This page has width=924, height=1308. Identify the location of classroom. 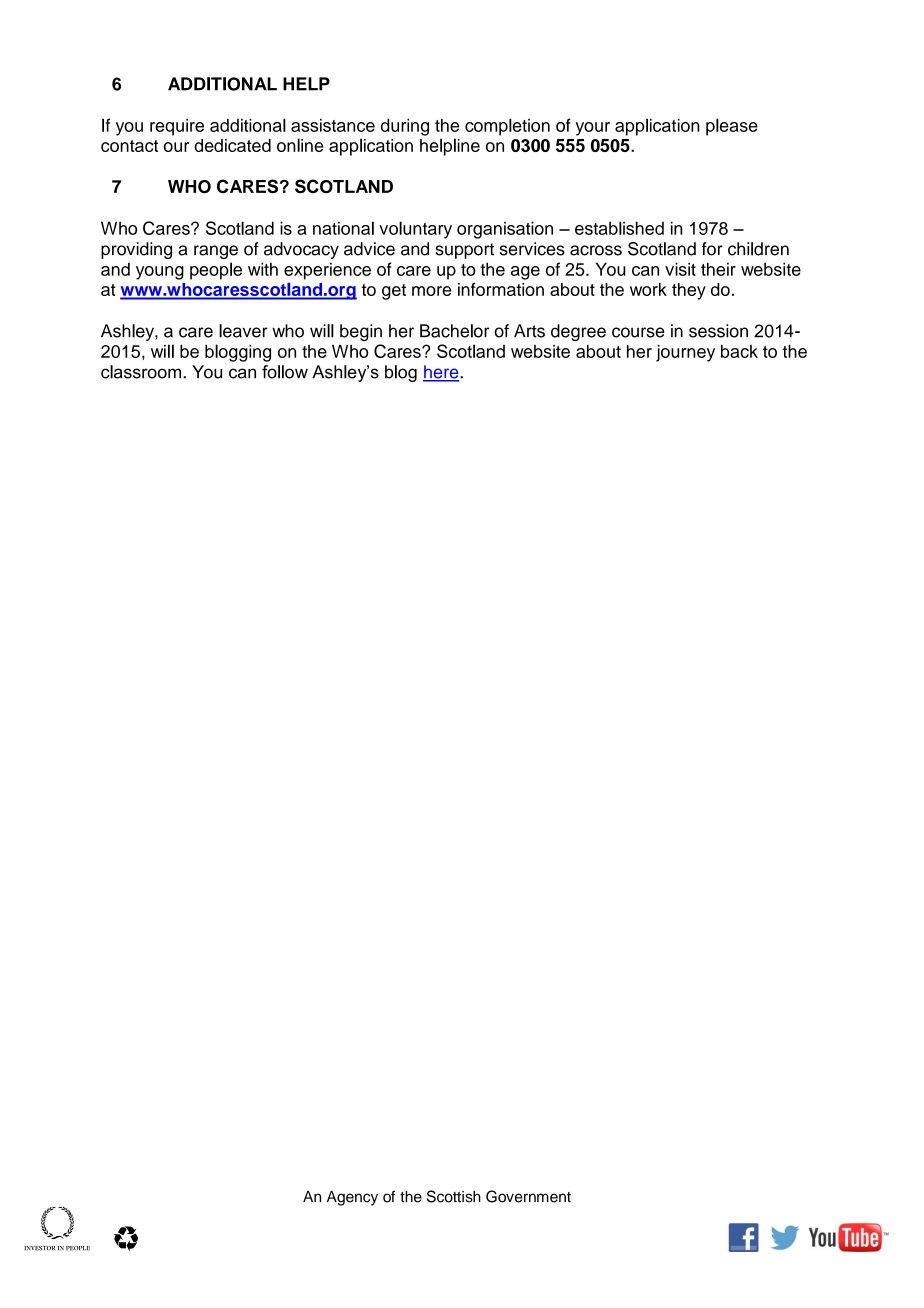
(142, 372).
